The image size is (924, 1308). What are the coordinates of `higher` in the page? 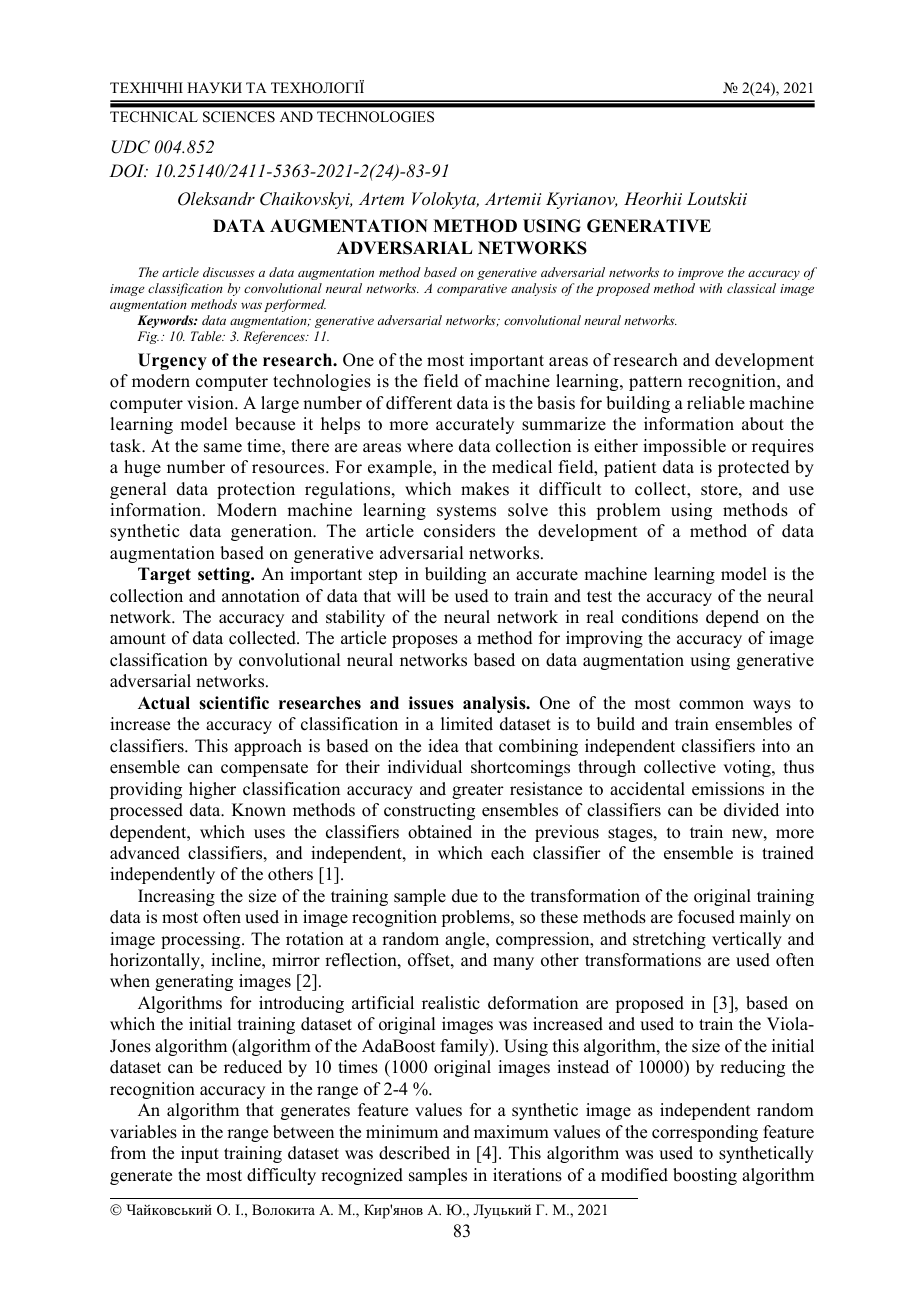 It's located at (212, 790).
